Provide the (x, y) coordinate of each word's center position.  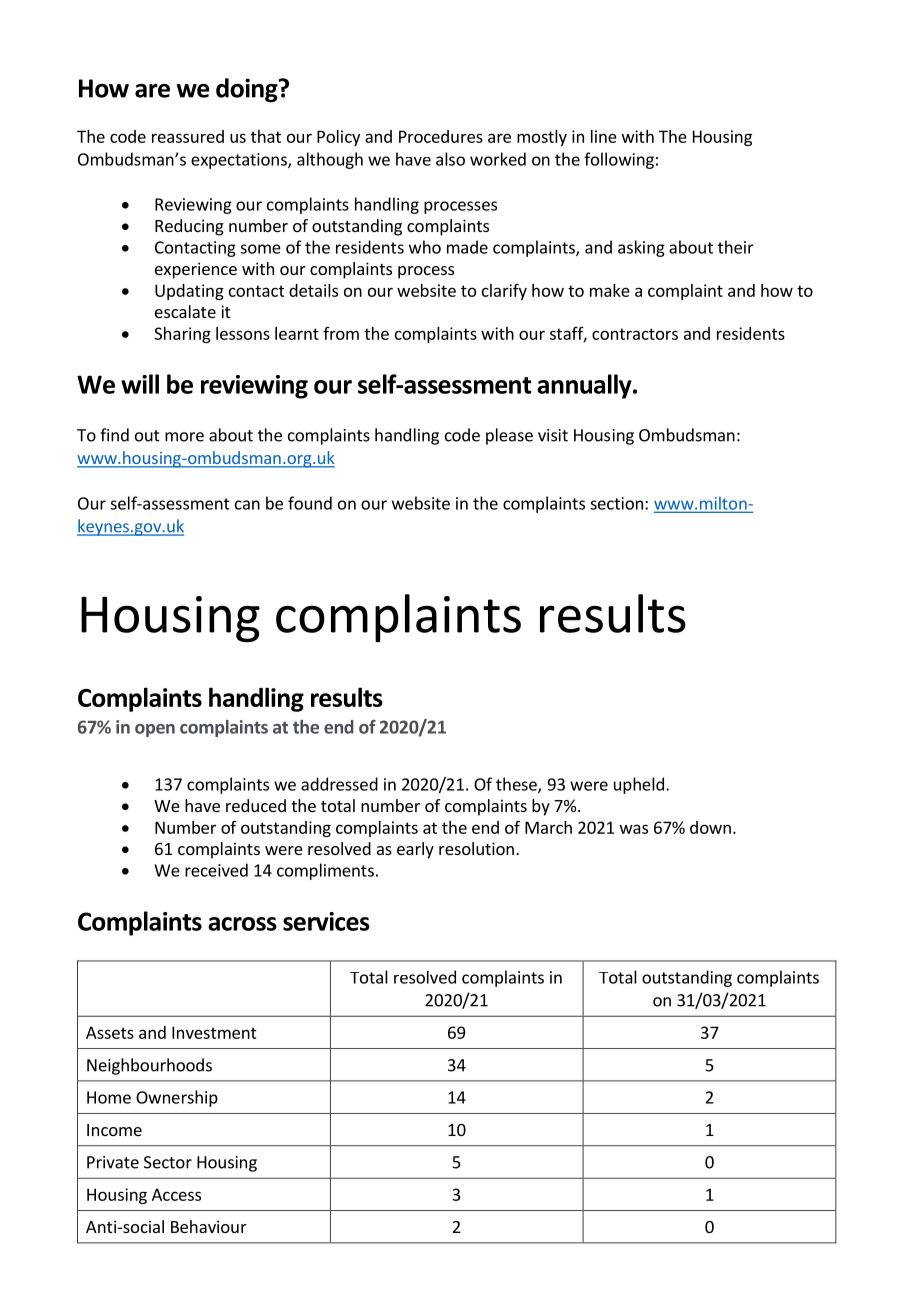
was (634, 829)
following (619, 160)
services (326, 921)
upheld (639, 785)
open (155, 730)
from (341, 333)
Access (176, 1194)
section (616, 503)
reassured (188, 136)
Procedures (441, 136)
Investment (214, 1032)
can (247, 505)
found (310, 503)
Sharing (182, 335)
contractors (635, 334)
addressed (339, 784)
